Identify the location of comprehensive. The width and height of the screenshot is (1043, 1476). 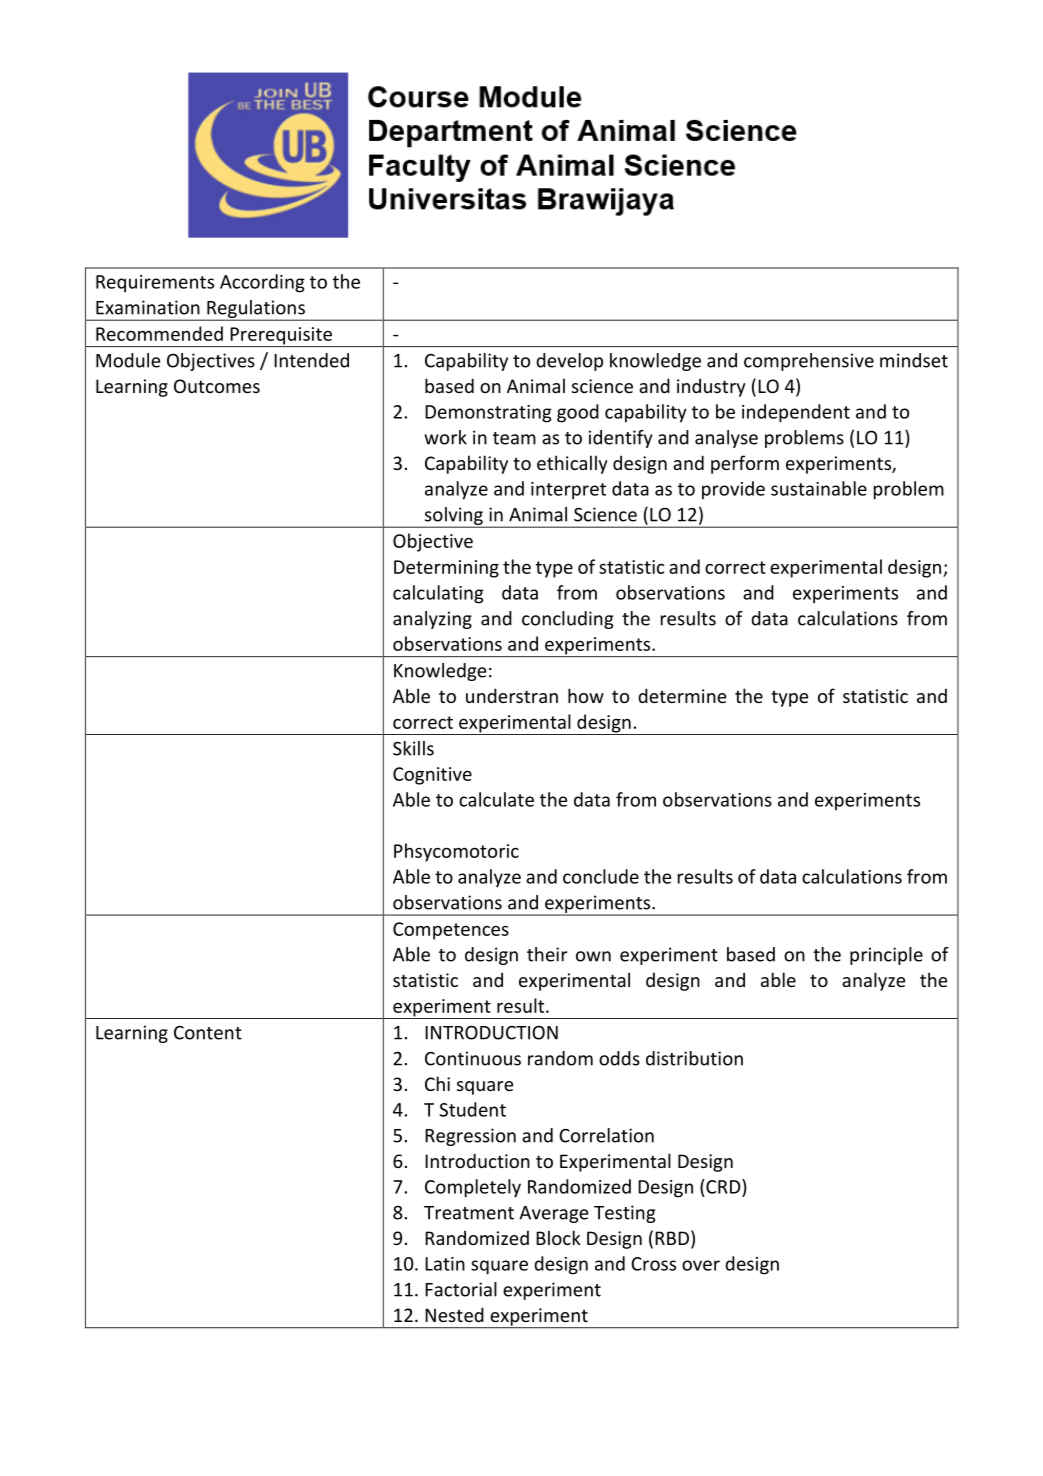
(809, 362).
